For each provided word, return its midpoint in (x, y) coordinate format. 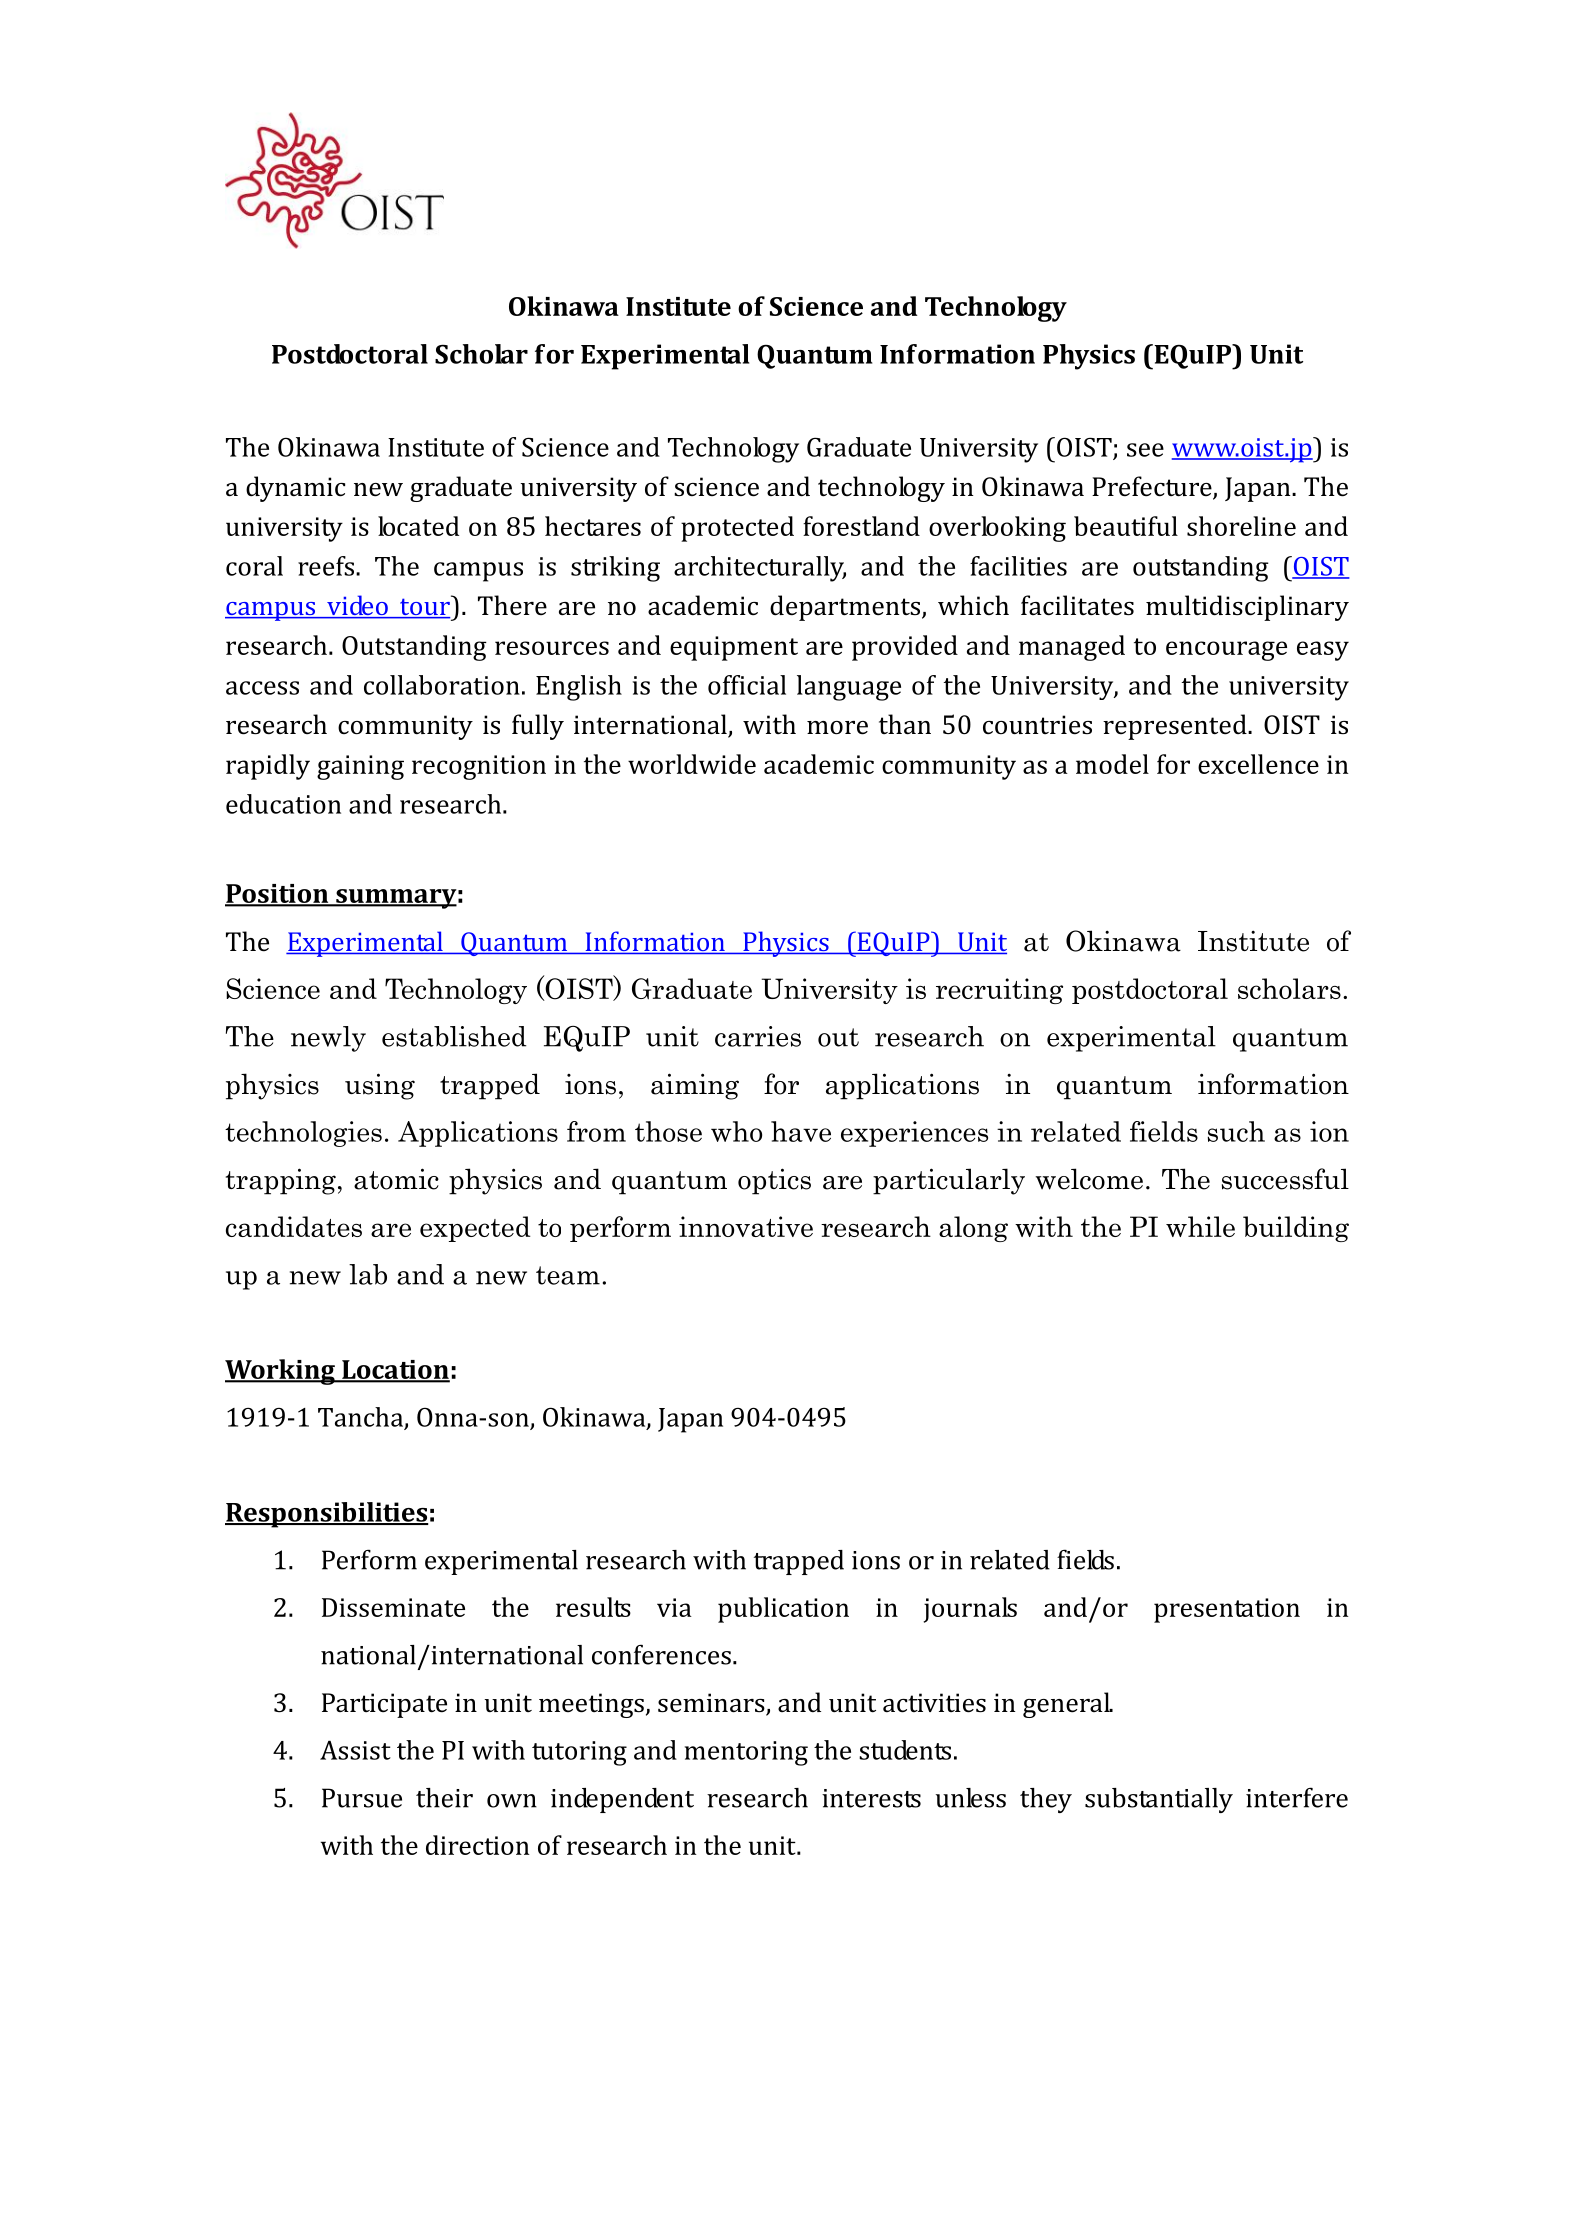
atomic (396, 1179)
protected (737, 529)
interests (871, 1798)
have (801, 1131)
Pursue (362, 1798)
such (1236, 1131)
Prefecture (1153, 487)
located (418, 526)
